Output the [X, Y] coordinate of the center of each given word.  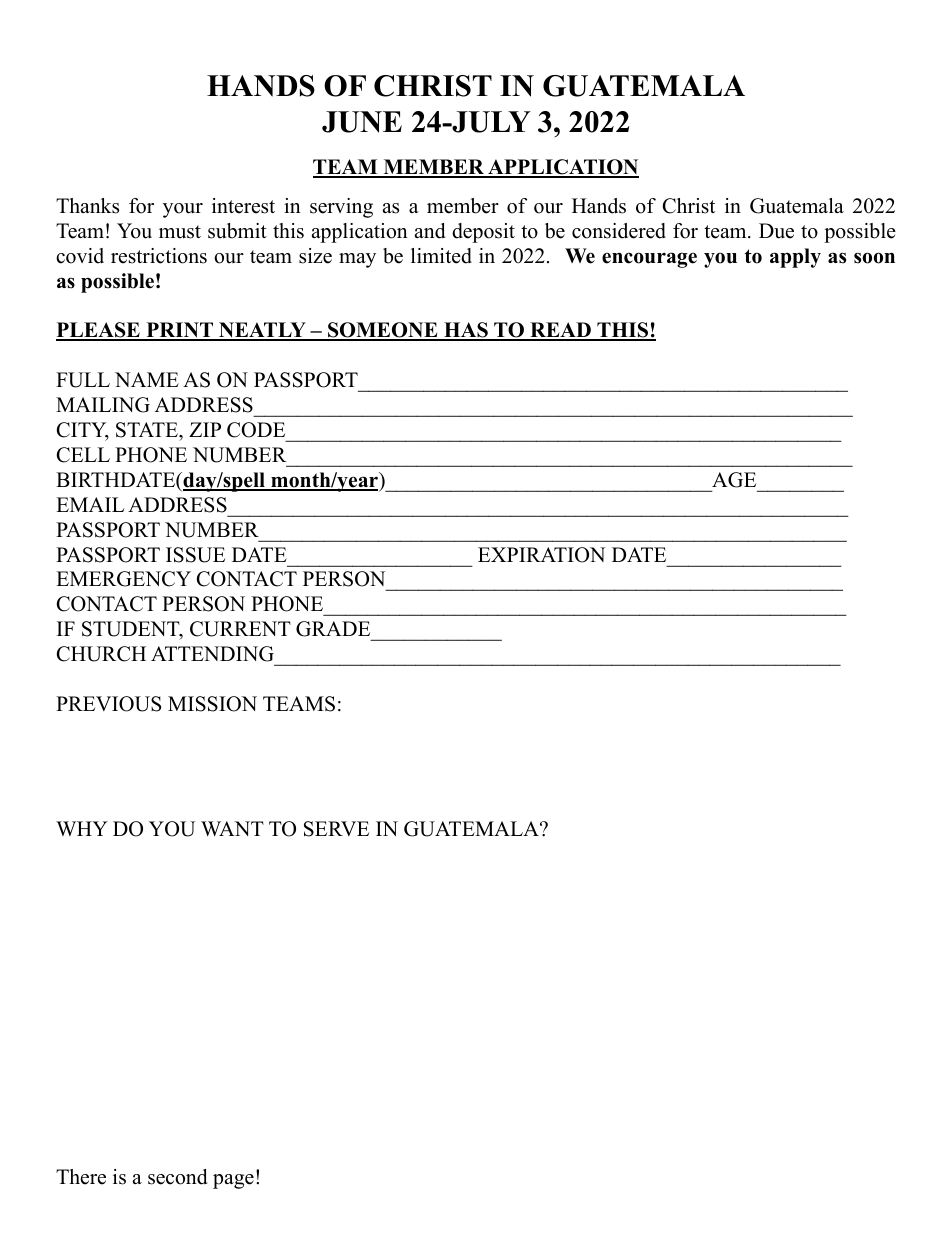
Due [776, 231]
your [183, 210]
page [233, 1181]
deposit [483, 233]
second [177, 1177]
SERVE [336, 829]
